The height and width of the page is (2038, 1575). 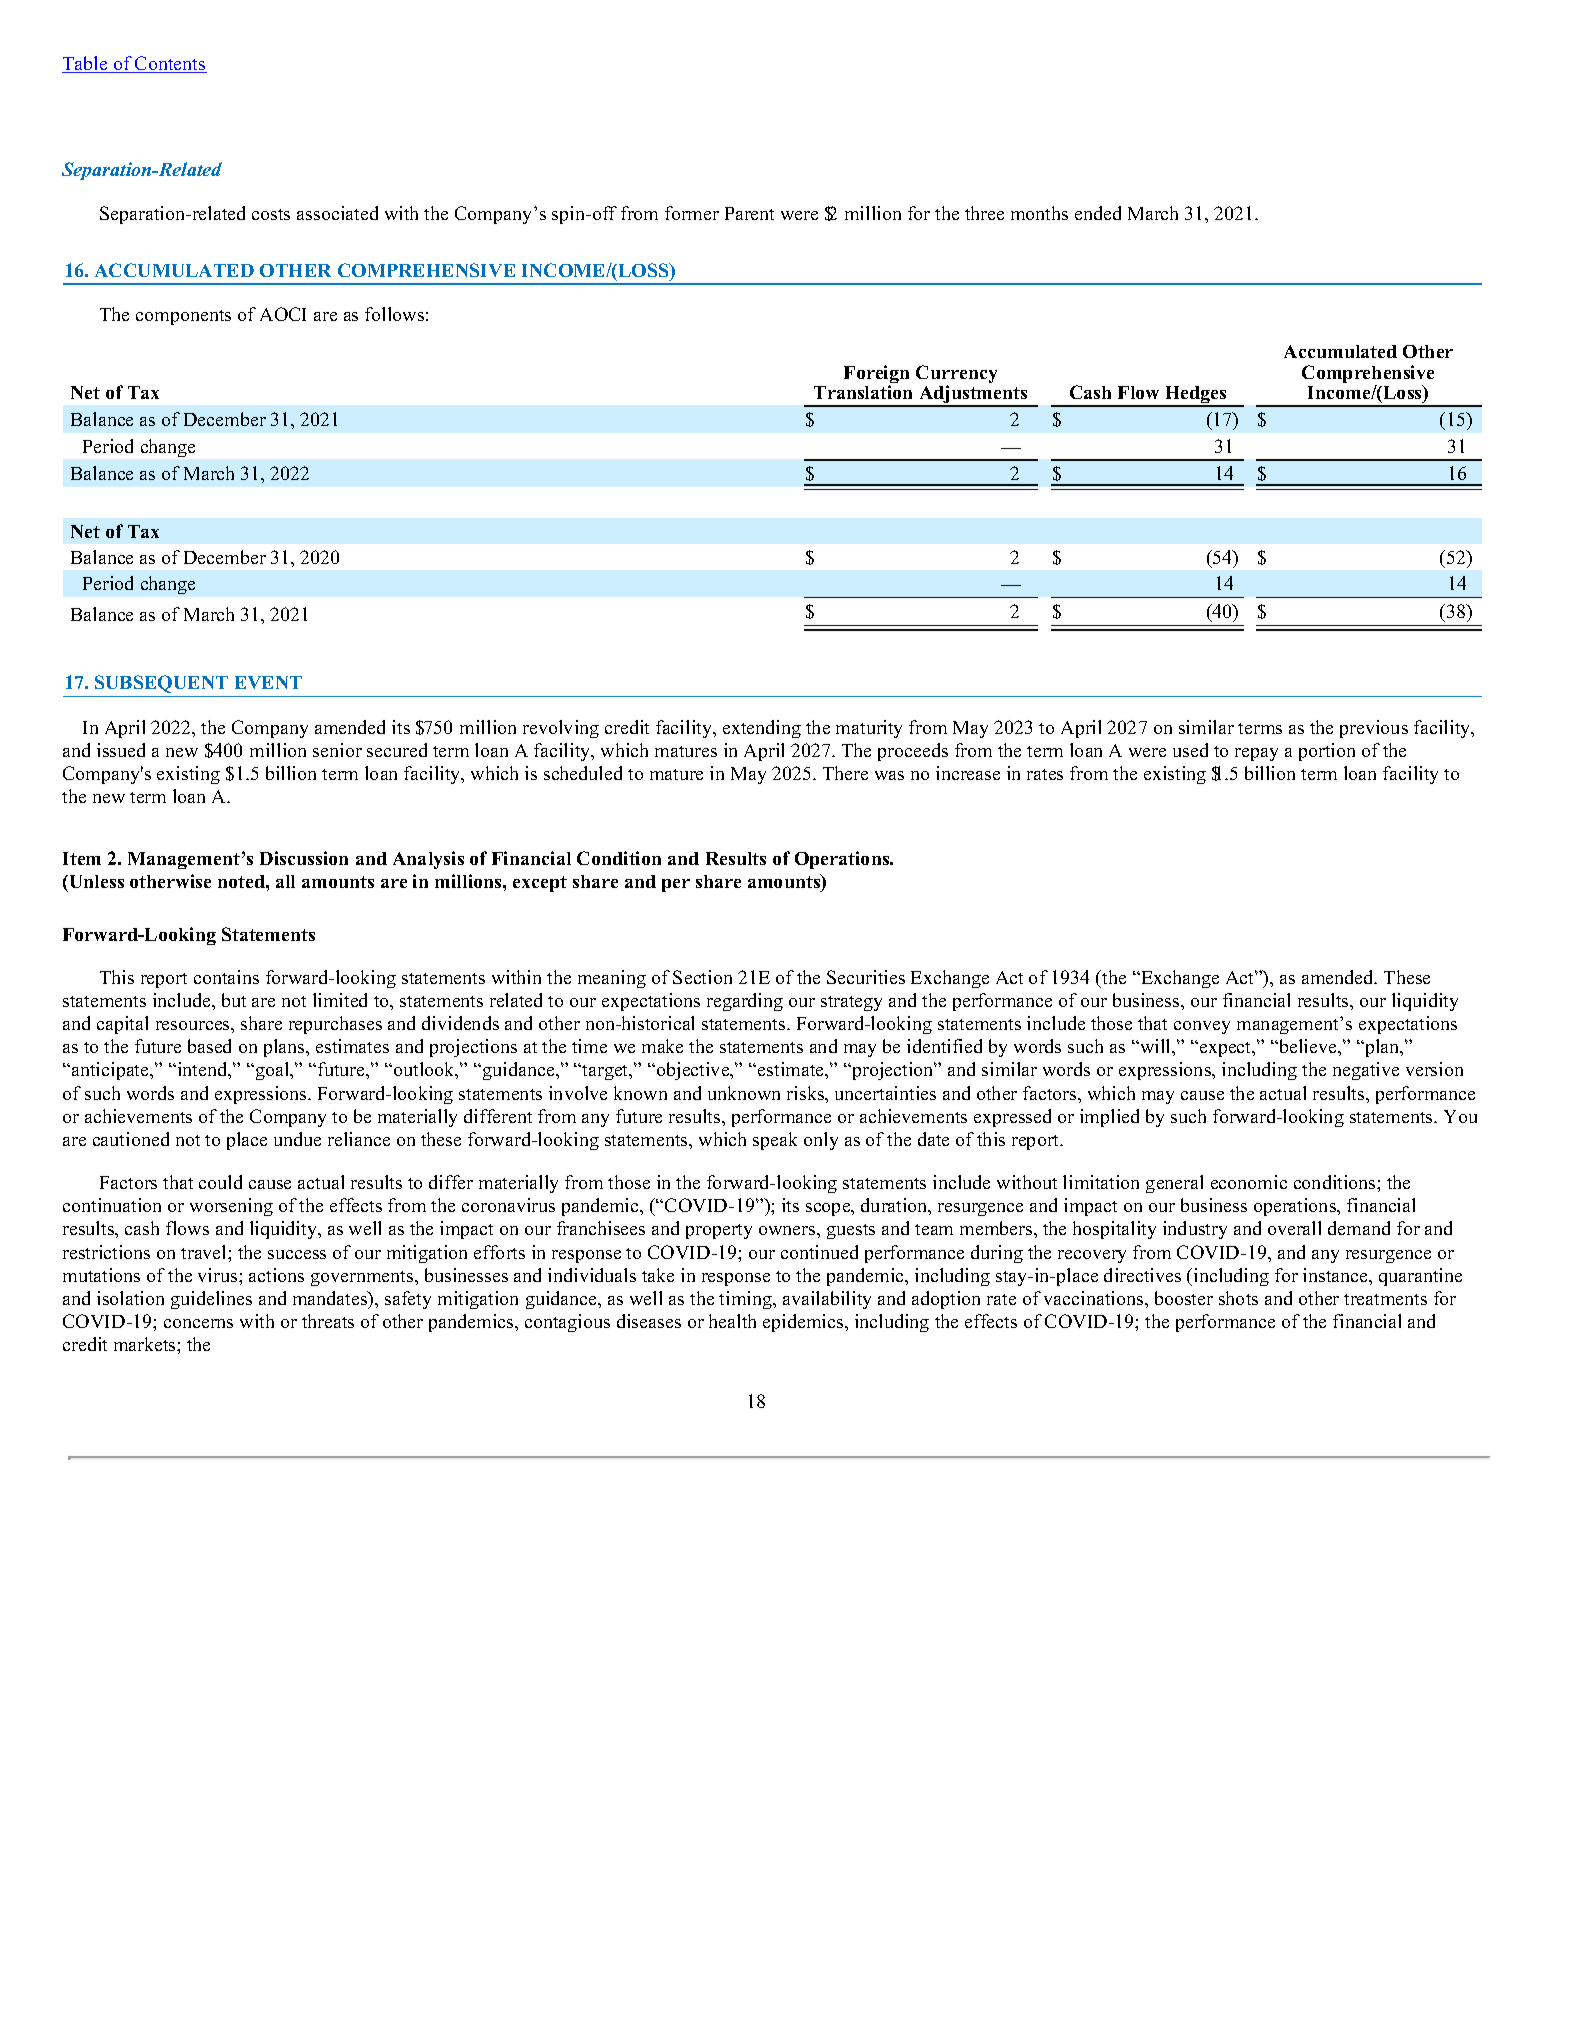 What do you see at coordinates (1238, 1298) in the page?
I see `shots` at bounding box center [1238, 1298].
